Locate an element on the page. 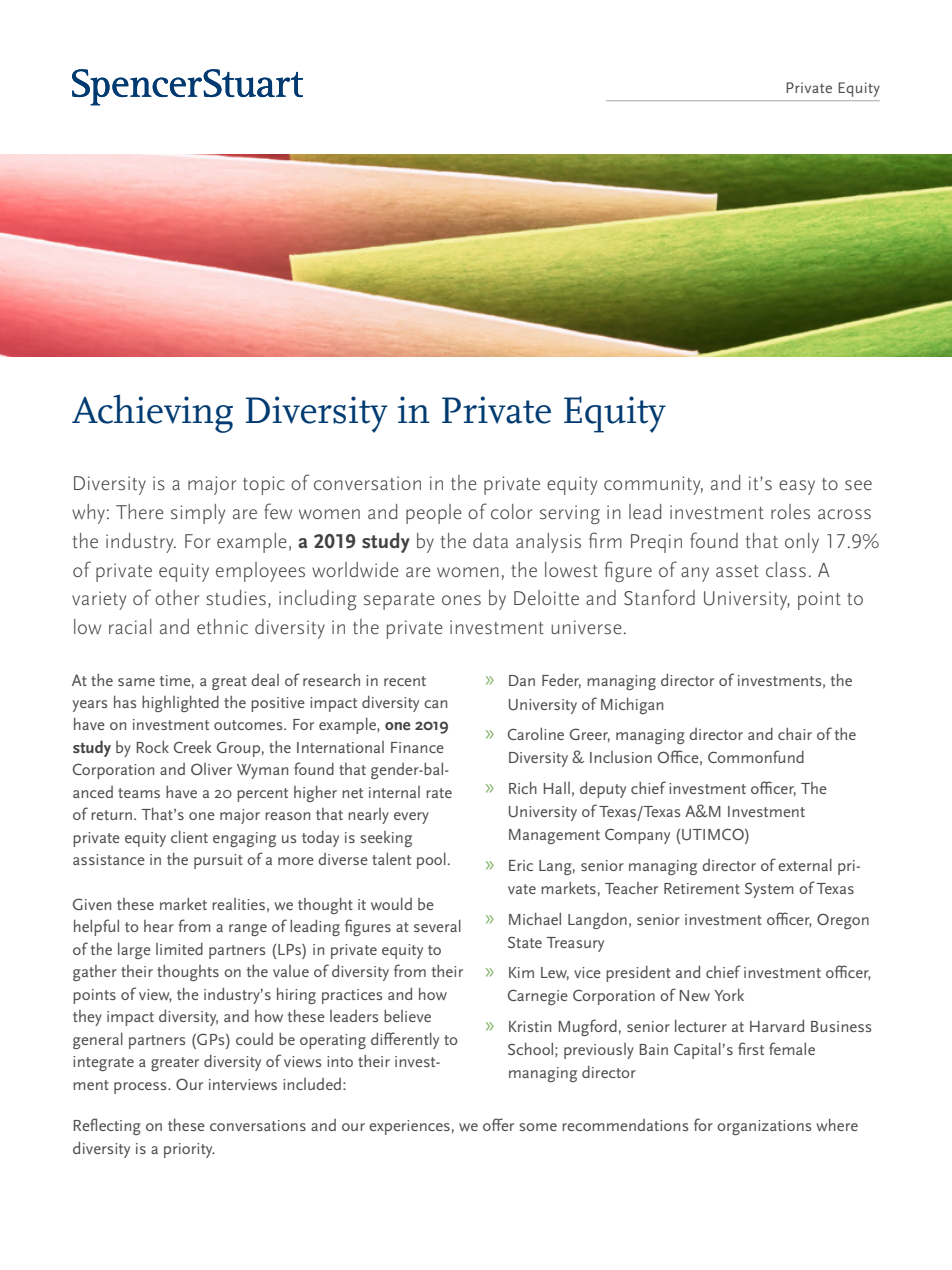  Achieving is located at coordinates (152, 413).
